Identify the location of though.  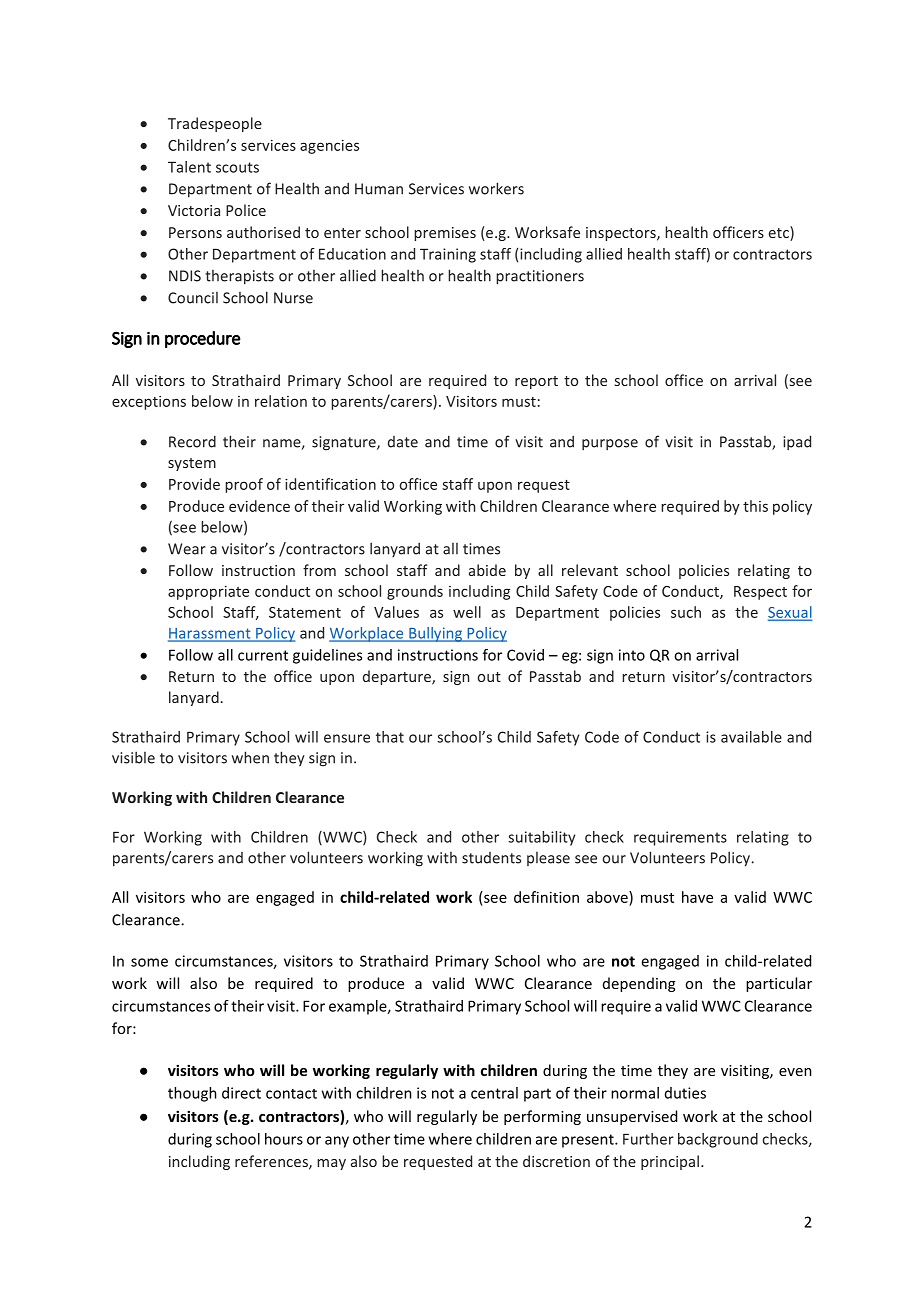
(192, 1094).
